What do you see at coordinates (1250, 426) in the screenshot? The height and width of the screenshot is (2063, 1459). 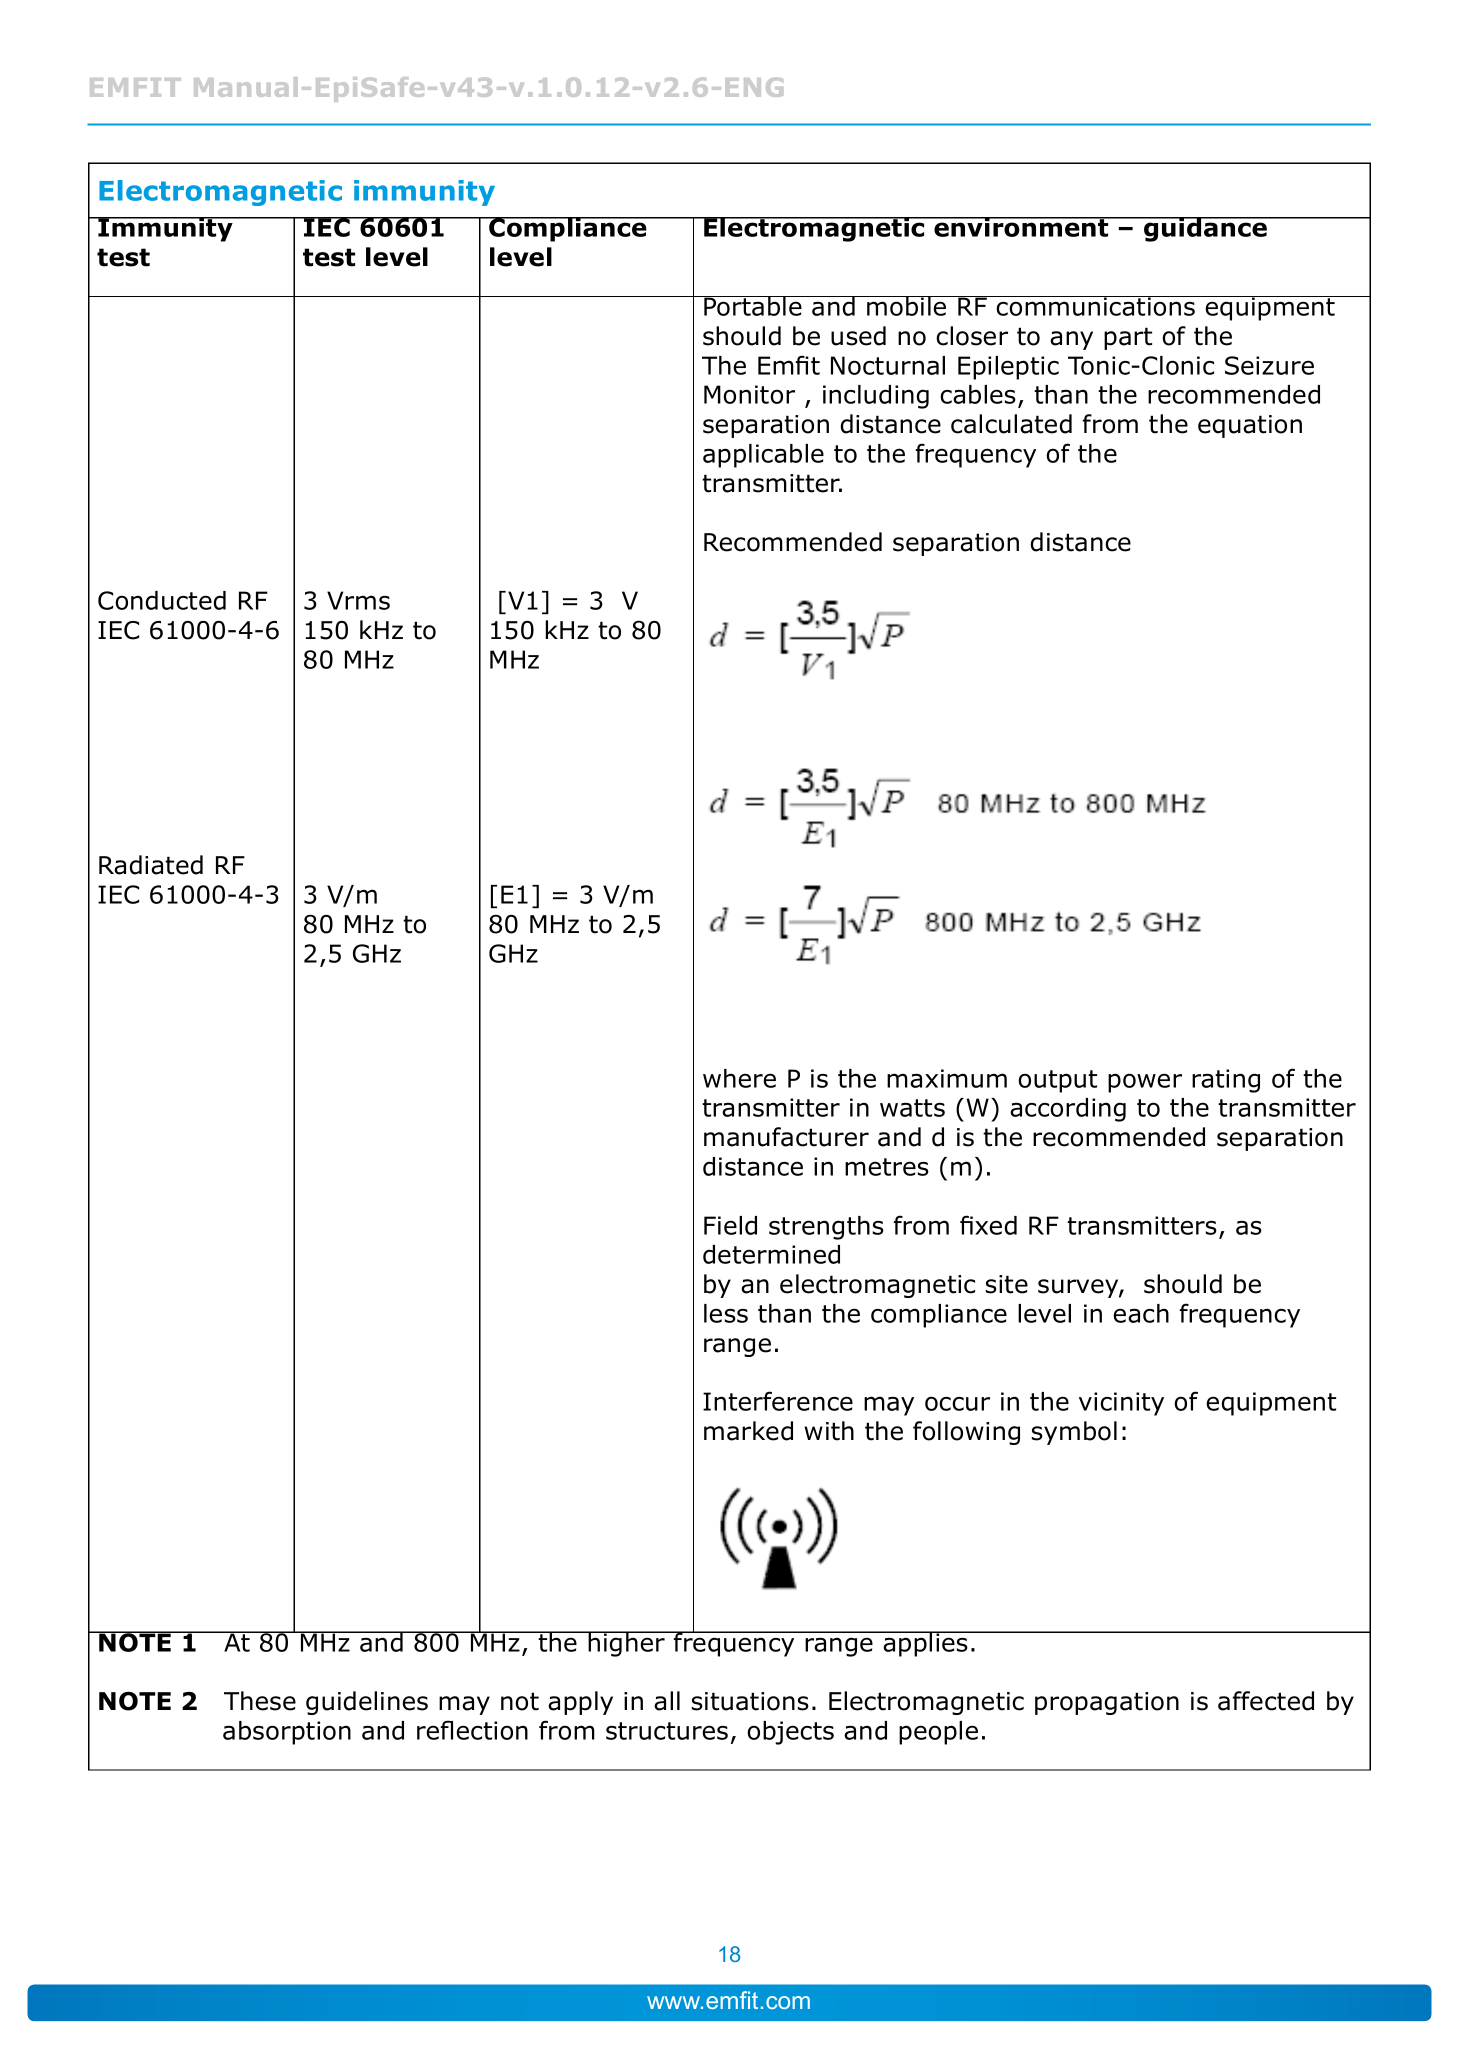 I see `equation` at bounding box center [1250, 426].
